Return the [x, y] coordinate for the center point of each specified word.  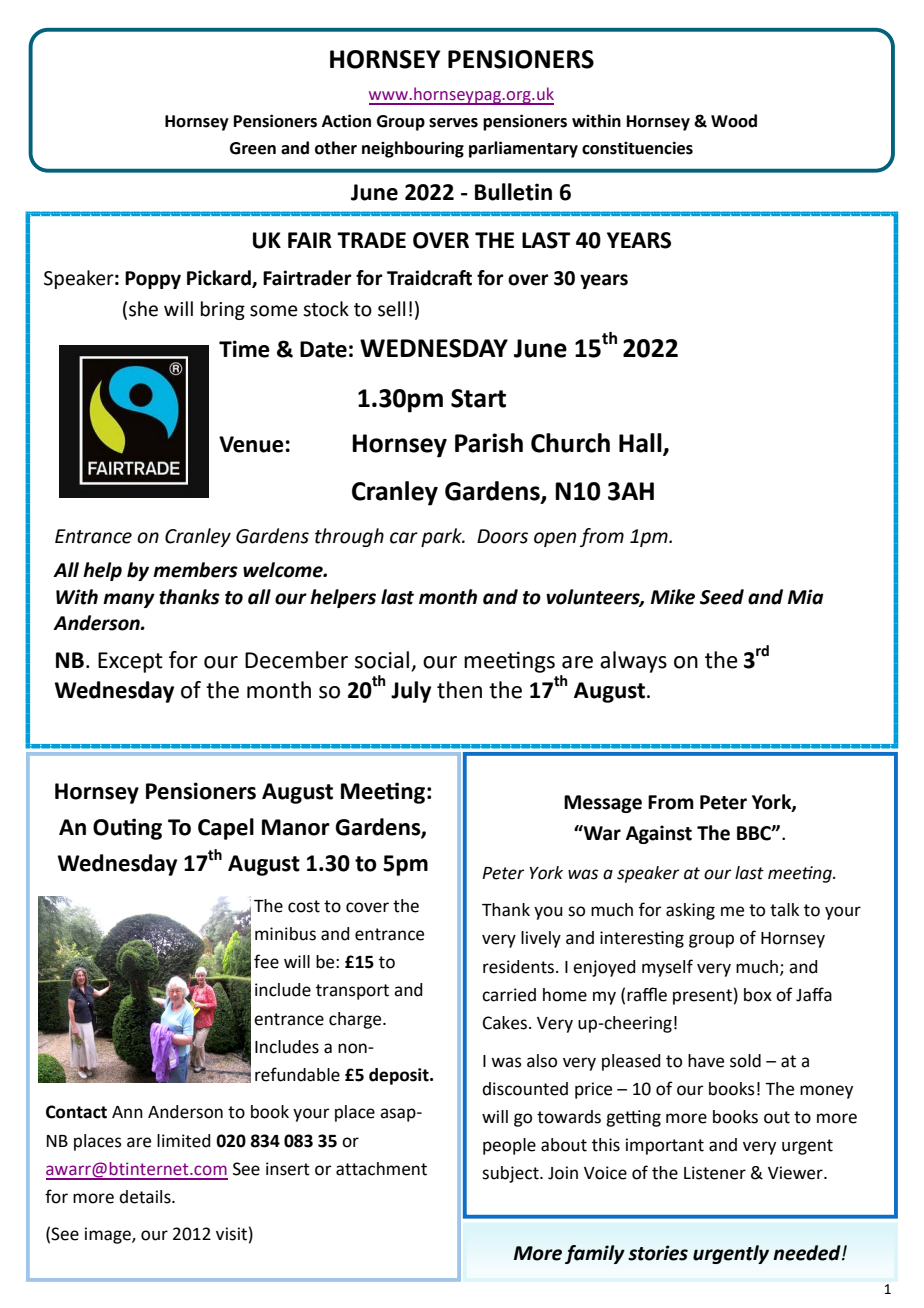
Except [130, 662]
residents [518, 967]
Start [478, 398]
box [758, 995]
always [633, 662]
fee [266, 961]
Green [253, 148]
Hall [641, 444]
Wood [734, 121]
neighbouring [413, 149]
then [459, 690]
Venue [251, 444]
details [146, 1197]
